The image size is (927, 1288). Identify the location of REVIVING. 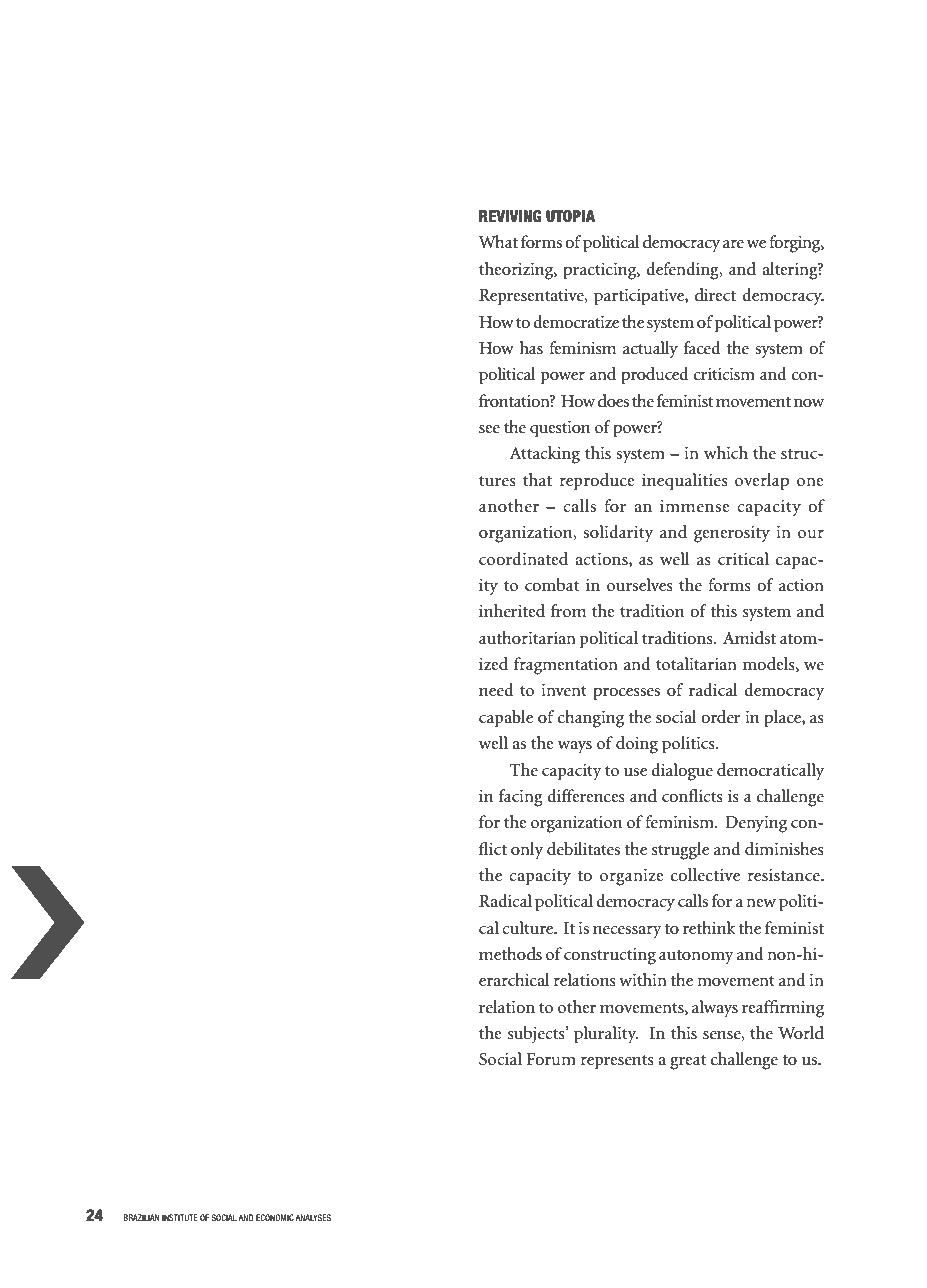
(510, 216).
